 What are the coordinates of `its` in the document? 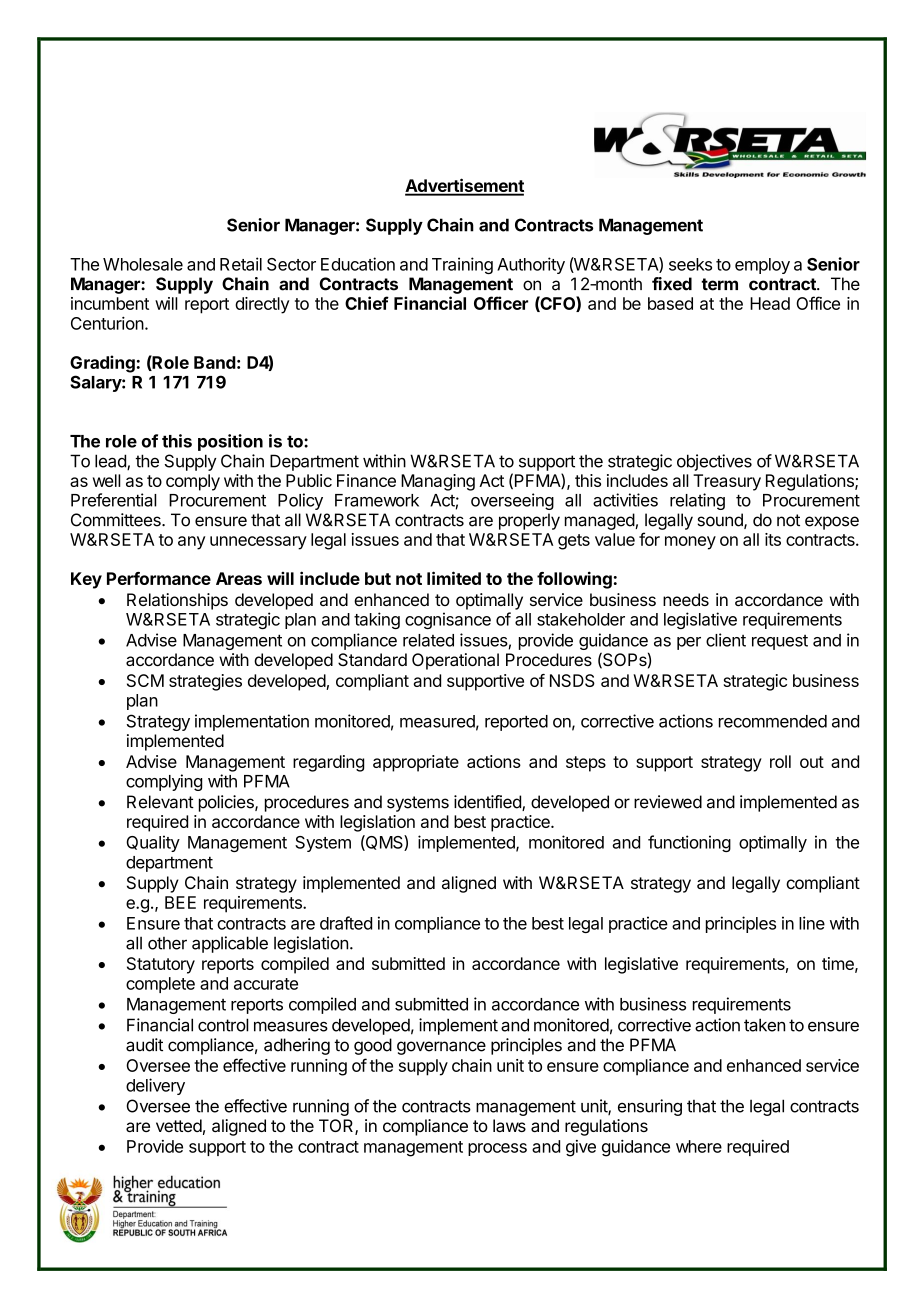 It's located at (773, 539).
